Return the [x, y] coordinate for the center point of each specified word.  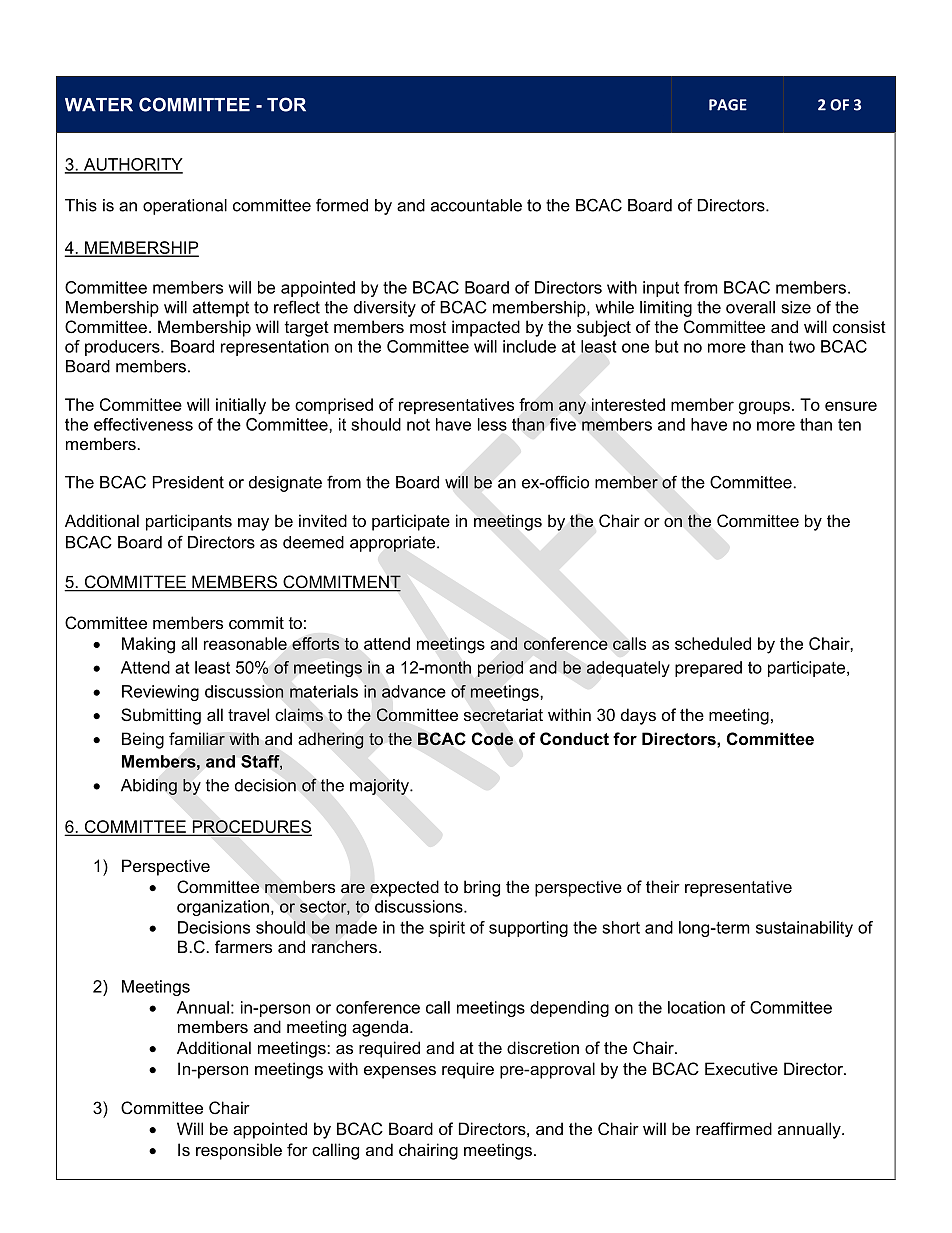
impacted [486, 328]
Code [492, 739]
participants [189, 522]
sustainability [804, 929]
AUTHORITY [132, 165]
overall [750, 307]
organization [223, 908]
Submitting [161, 716]
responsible [239, 1151]
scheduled [713, 643]
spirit [447, 929]
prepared [708, 669]
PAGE [728, 105]
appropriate [394, 544]
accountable [476, 205]
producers [123, 348]
